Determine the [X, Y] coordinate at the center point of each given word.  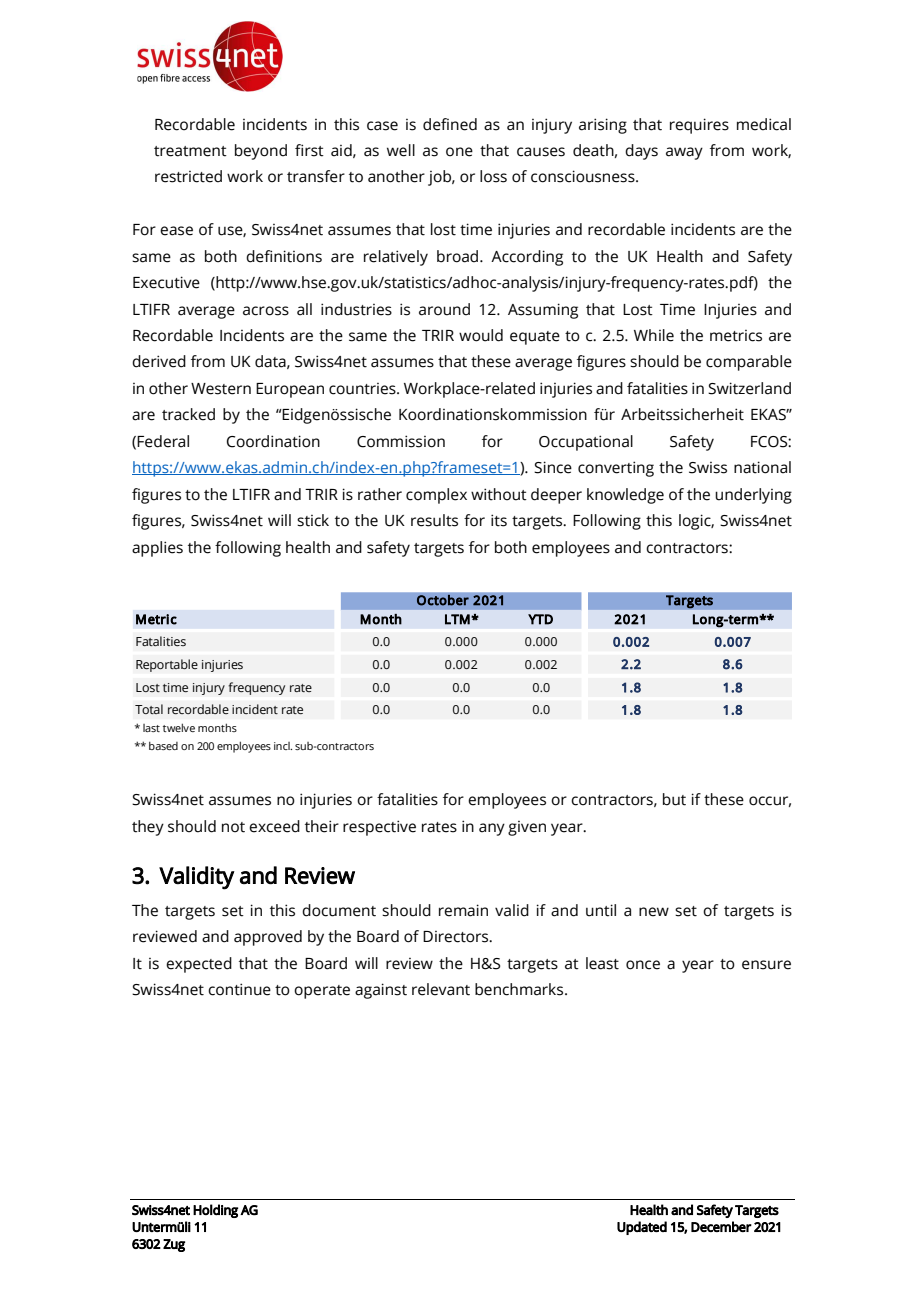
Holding [215, 1211]
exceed [274, 826]
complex [436, 496]
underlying [753, 496]
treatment [190, 151]
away [684, 153]
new [654, 912]
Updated [642, 1228]
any [492, 829]
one [459, 152]
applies [157, 549]
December [721, 1226]
